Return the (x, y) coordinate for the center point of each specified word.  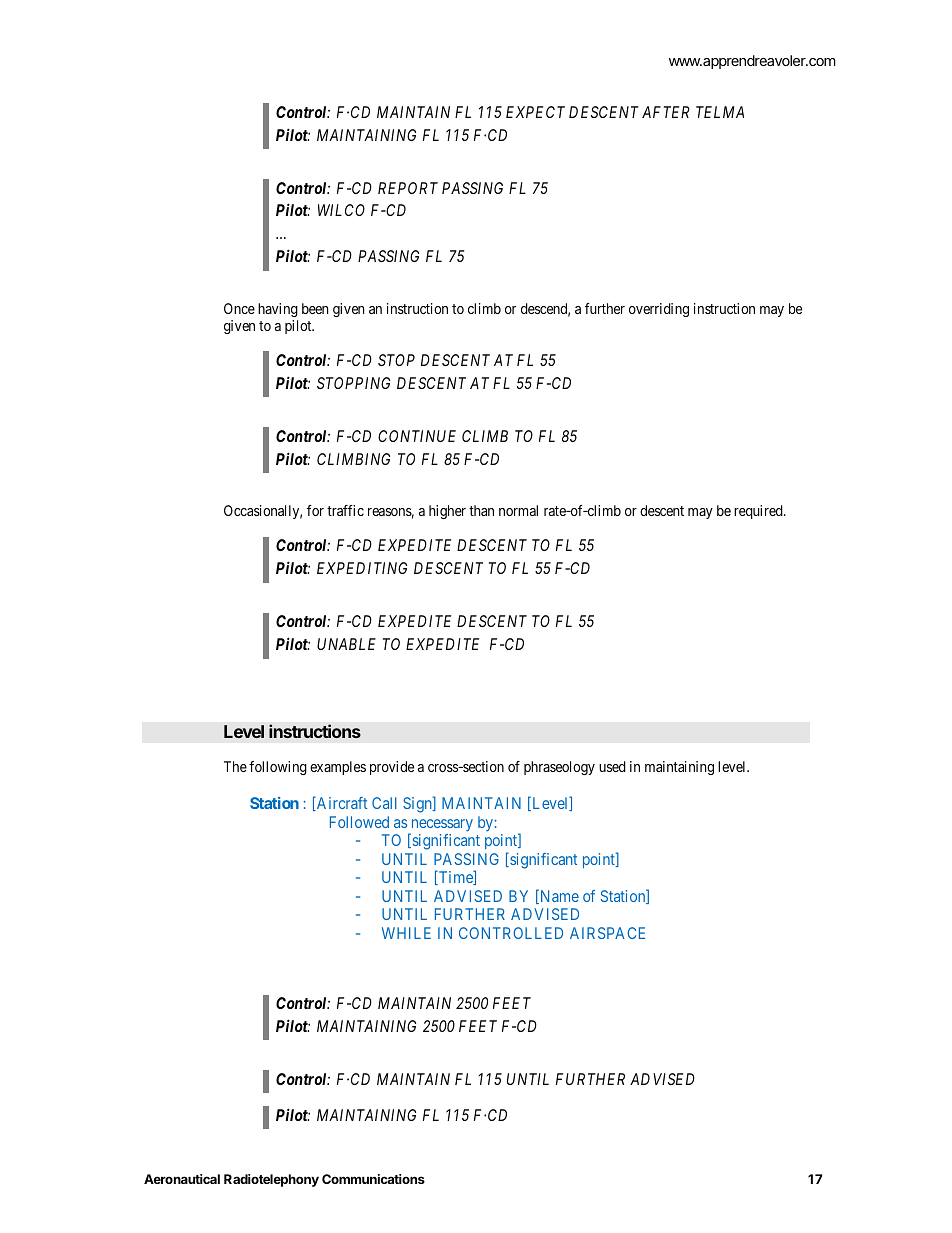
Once (239, 308)
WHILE (406, 933)
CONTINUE (417, 436)
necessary (441, 826)
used (612, 766)
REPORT (408, 188)
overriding (659, 310)
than (481, 510)
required (759, 512)
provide (392, 768)
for (315, 510)
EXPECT (535, 112)
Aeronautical (182, 1179)
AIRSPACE (607, 933)
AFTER (666, 112)
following (278, 768)
